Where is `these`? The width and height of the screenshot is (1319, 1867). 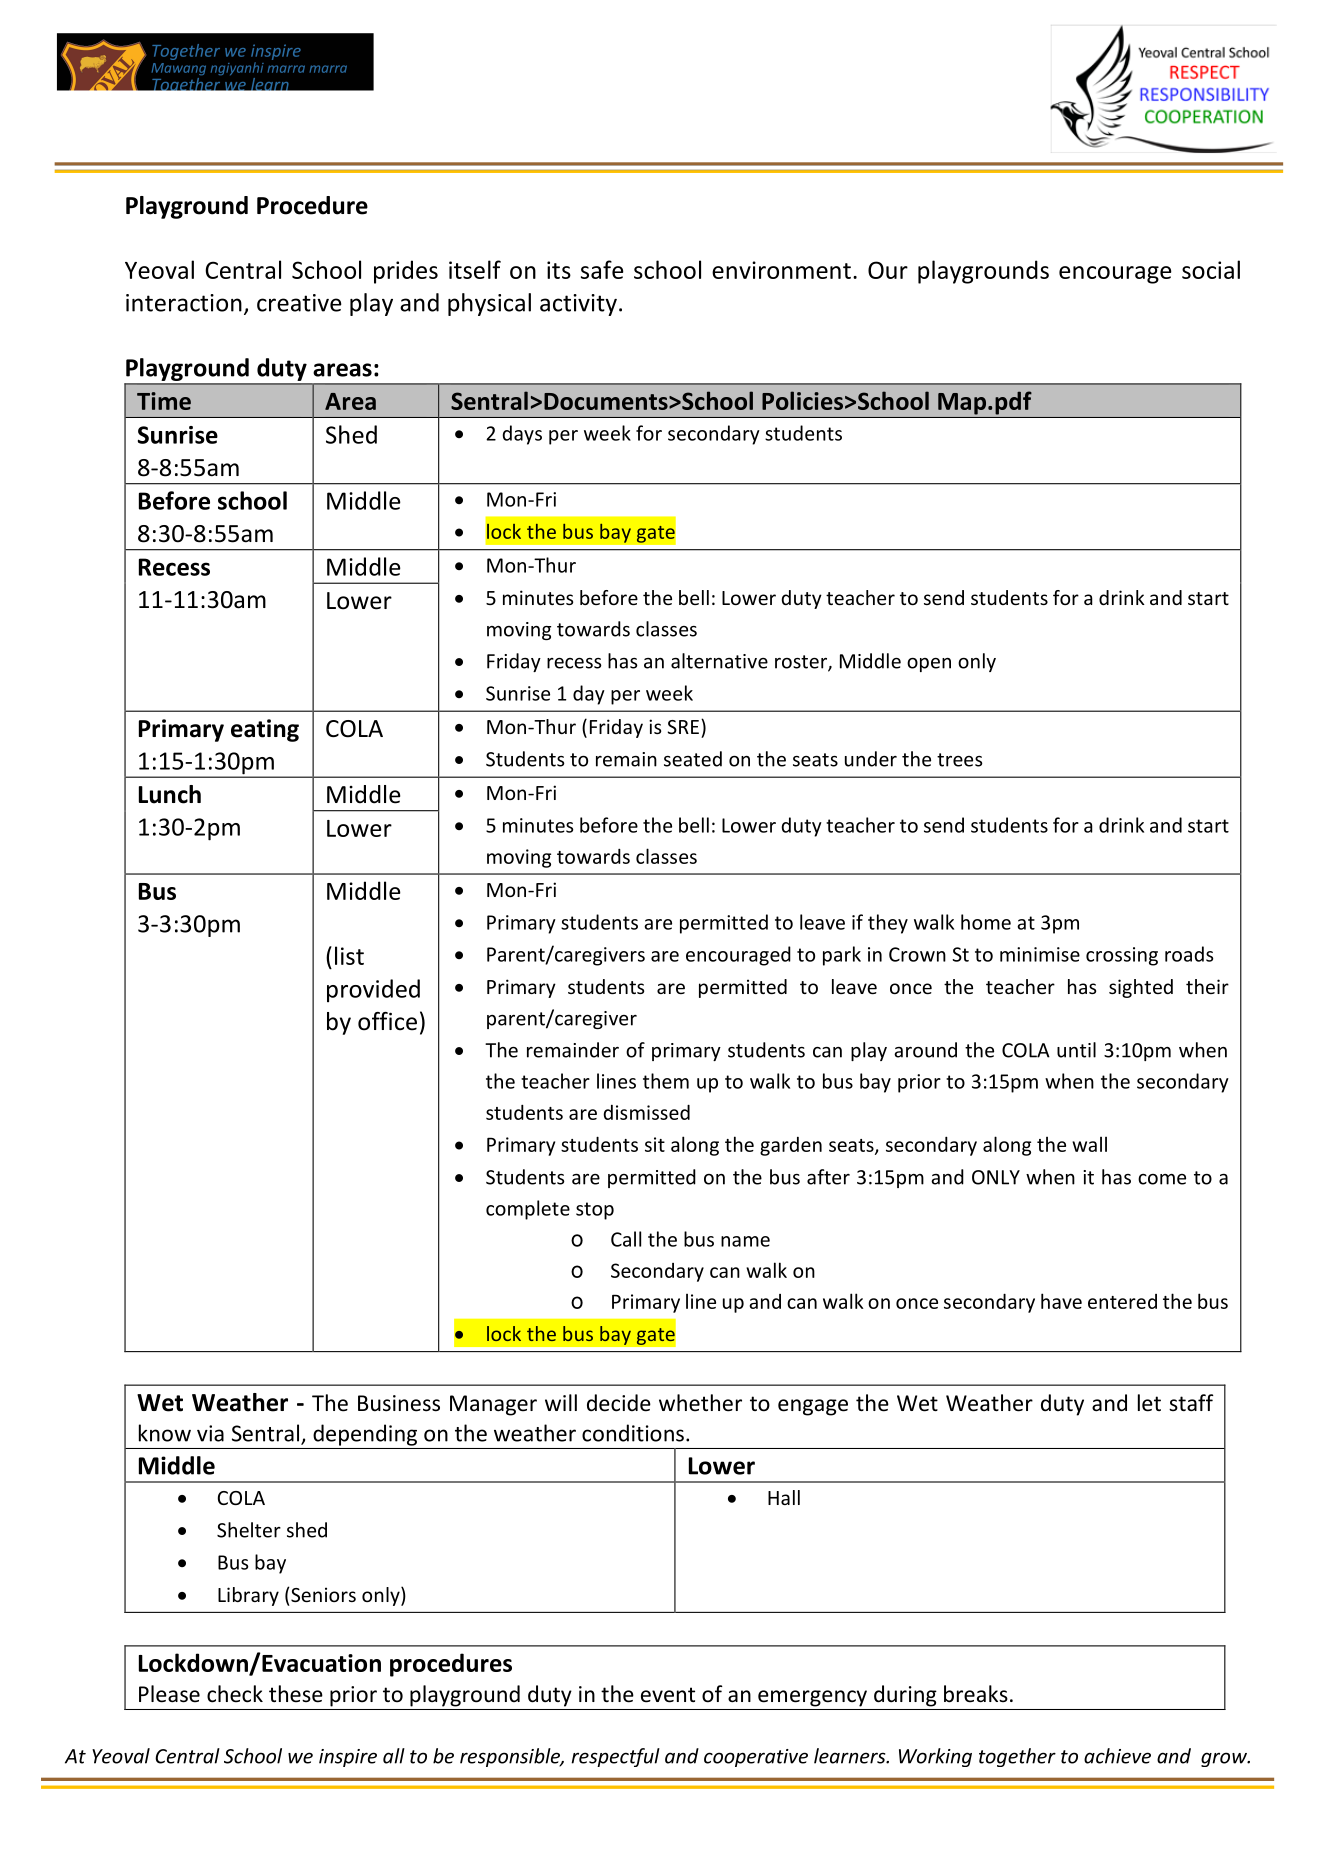 these is located at coordinates (296, 1694).
